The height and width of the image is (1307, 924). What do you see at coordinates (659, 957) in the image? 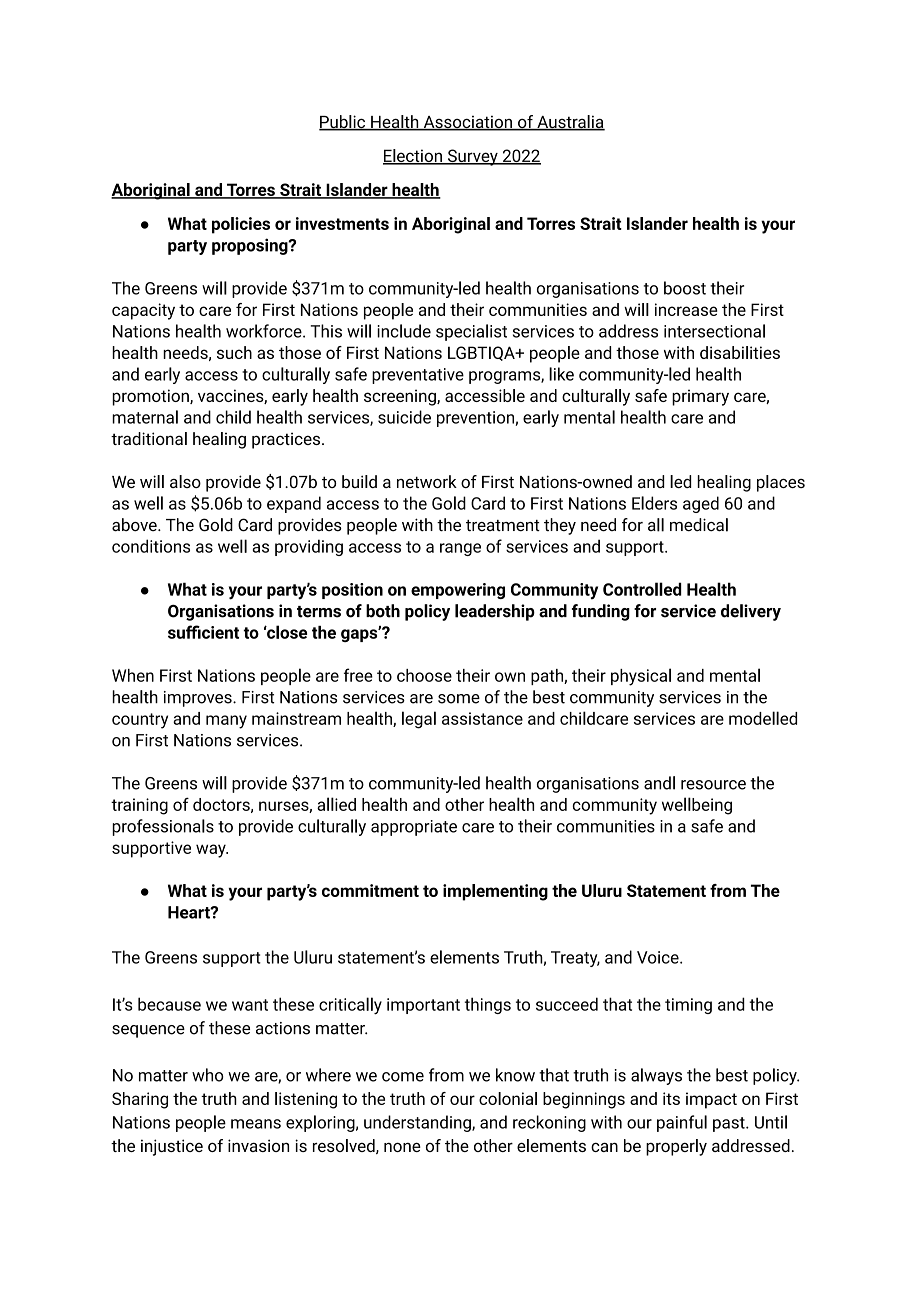
I see `Voice` at bounding box center [659, 957].
